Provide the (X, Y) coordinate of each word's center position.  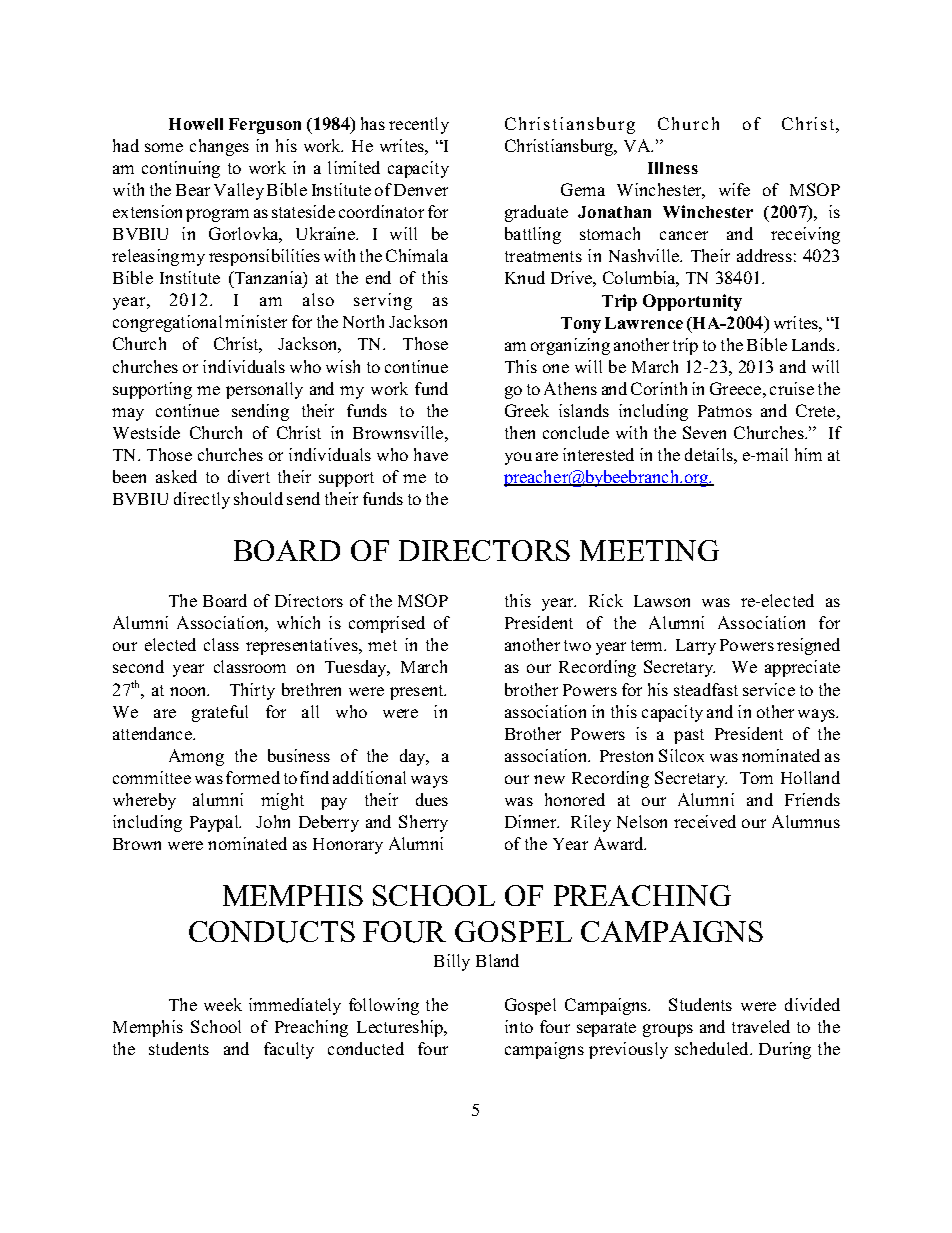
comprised (387, 624)
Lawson (662, 601)
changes (219, 147)
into (519, 1026)
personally (264, 390)
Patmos (725, 411)
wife (734, 189)
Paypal (215, 823)
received (705, 821)
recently (419, 125)
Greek (527, 410)
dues (432, 799)
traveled (761, 1026)
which (298, 622)
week (223, 1004)
